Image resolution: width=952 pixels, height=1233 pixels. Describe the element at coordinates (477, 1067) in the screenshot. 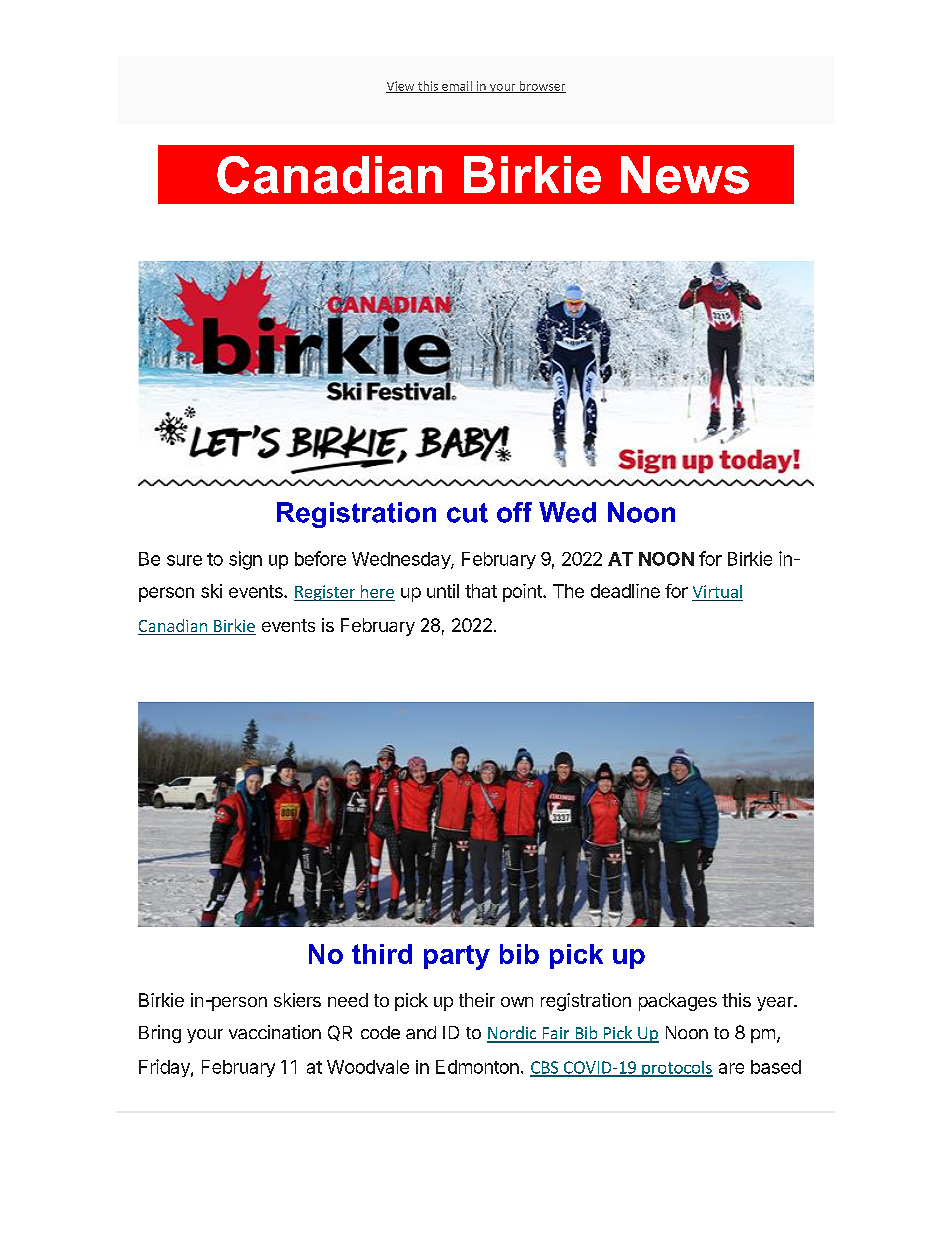

I see `Edmonton` at that location.
